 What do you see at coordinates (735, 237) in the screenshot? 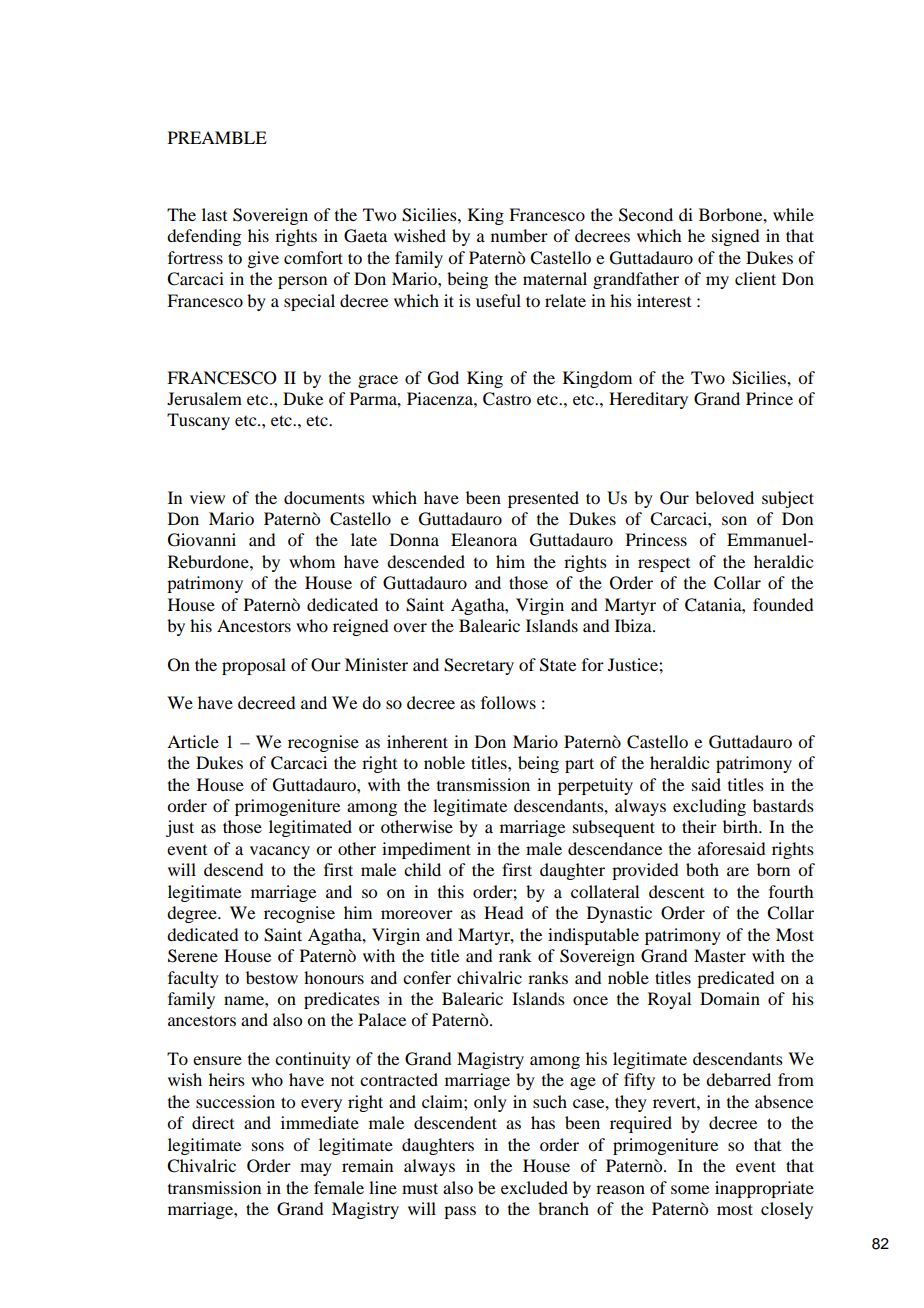
I see `signed` at bounding box center [735, 237].
